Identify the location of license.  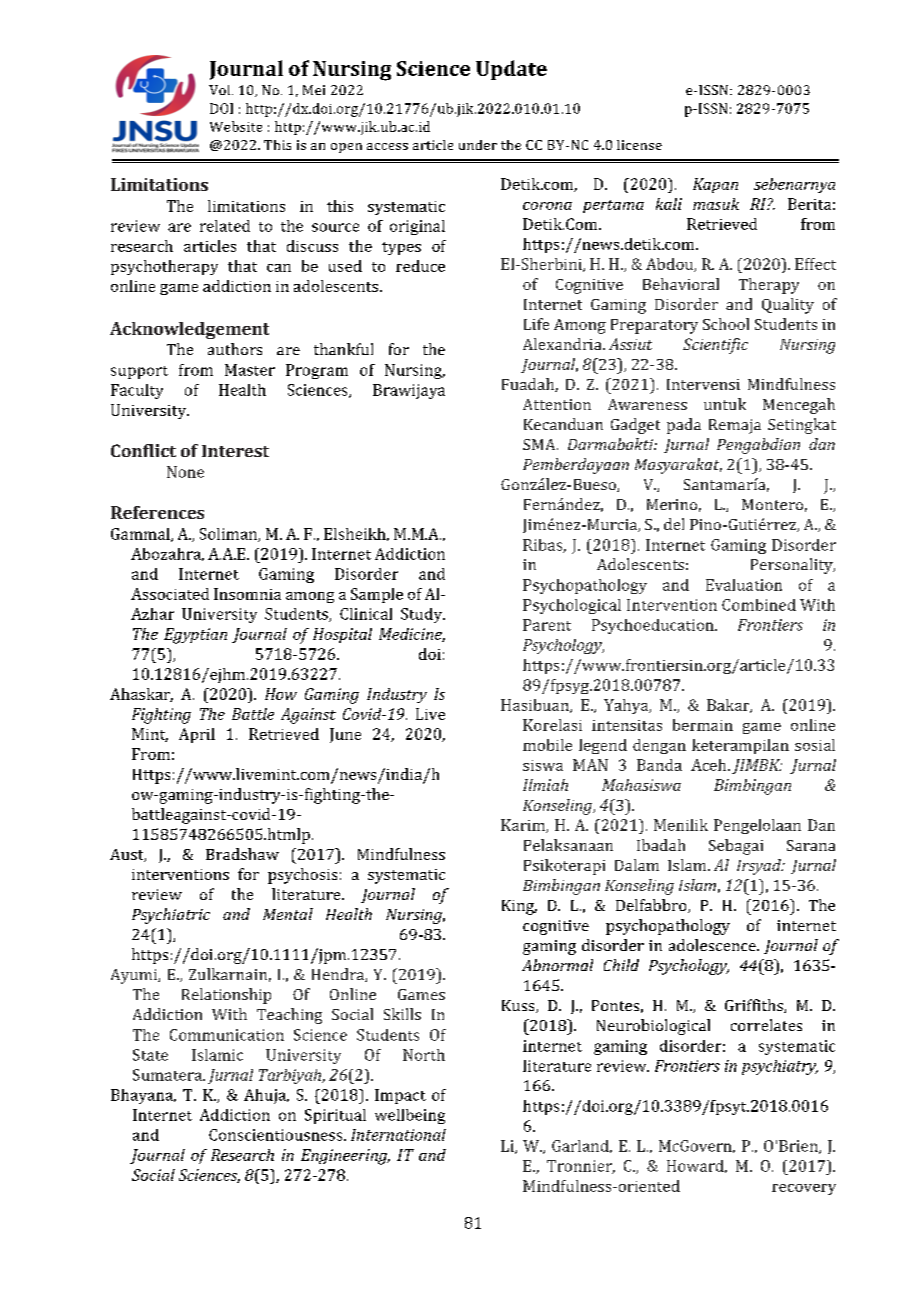
(639, 145).
